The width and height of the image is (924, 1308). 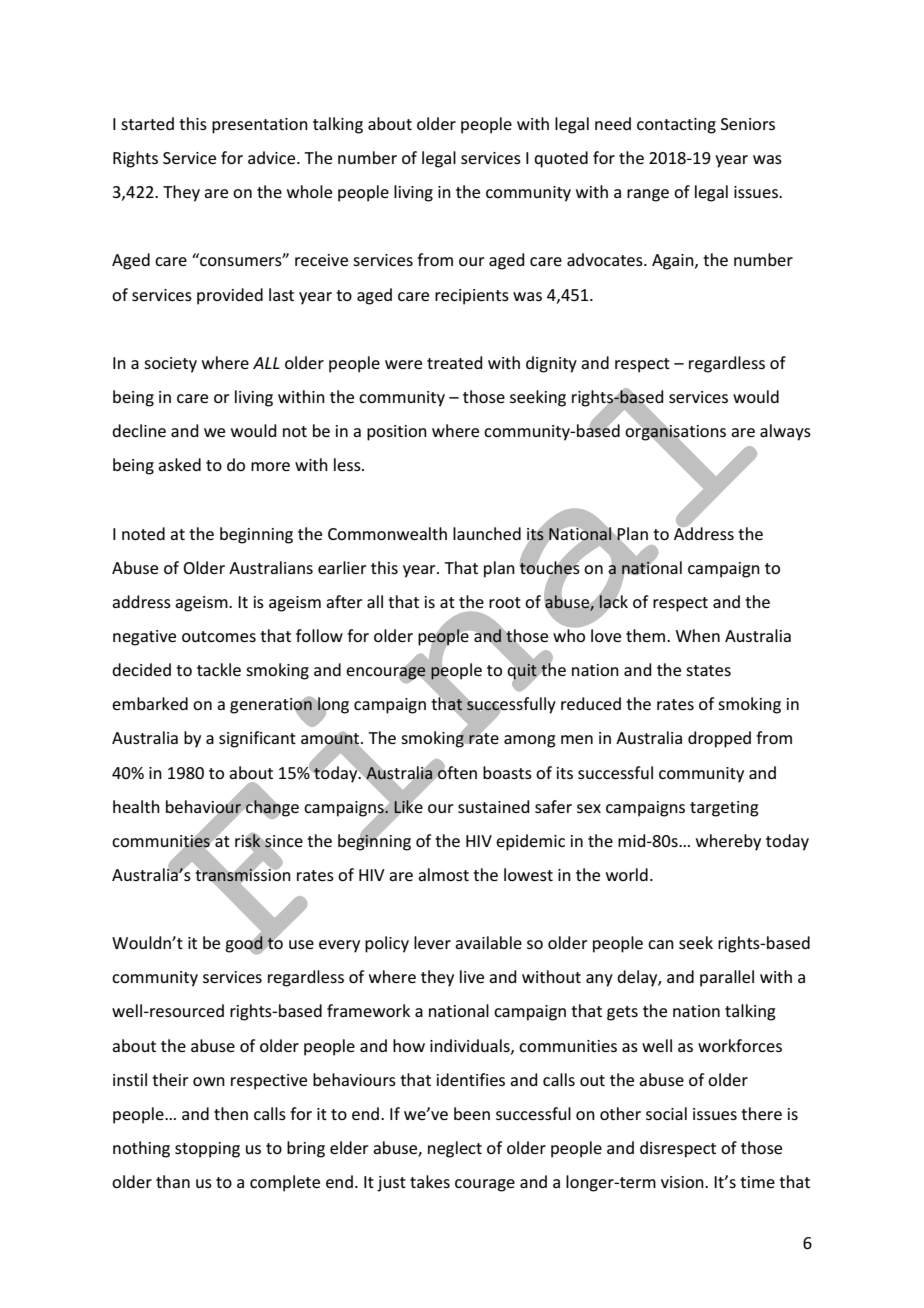 I want to click on significant, so click(x=257, y=739).
